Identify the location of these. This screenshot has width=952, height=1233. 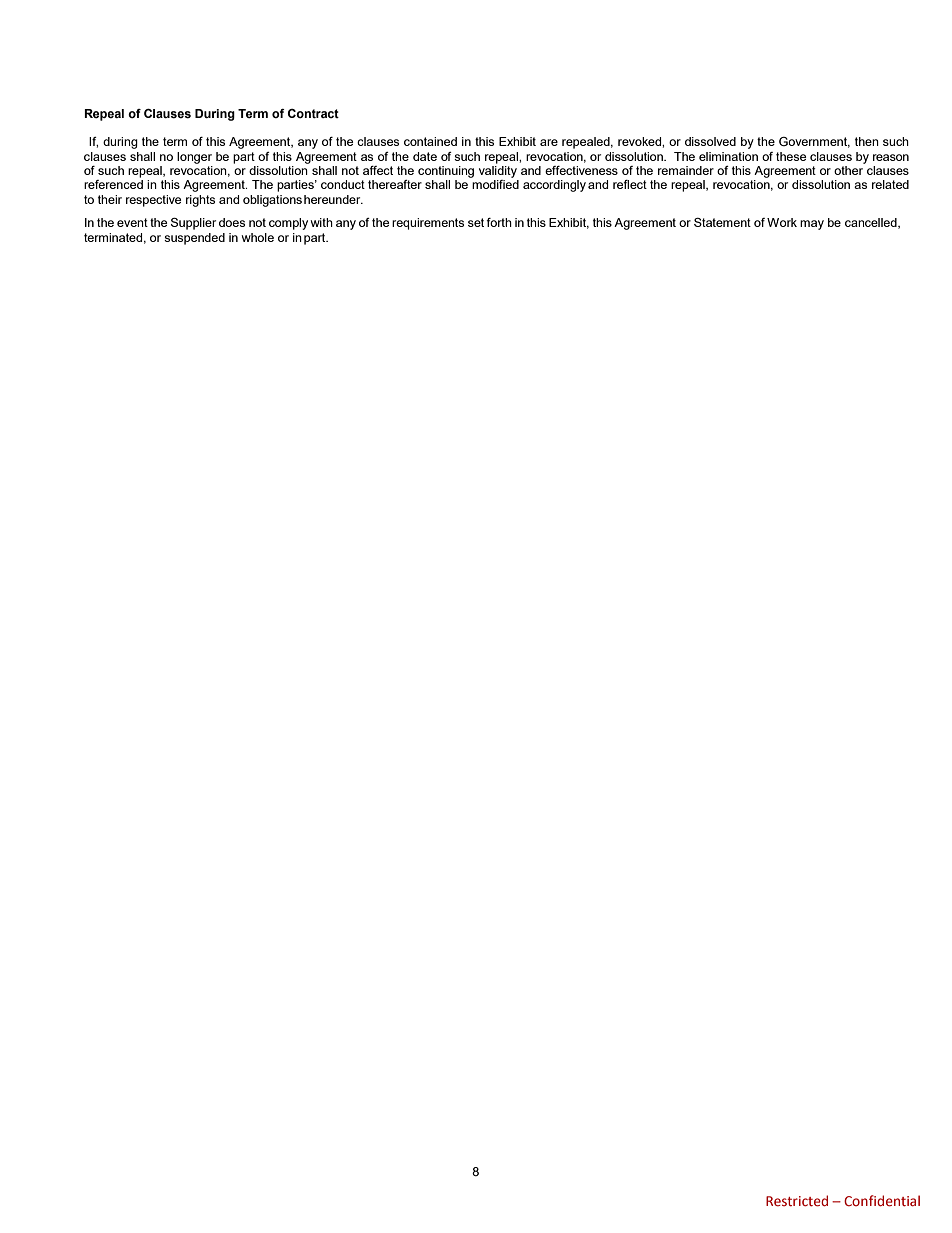
(791, 156).
